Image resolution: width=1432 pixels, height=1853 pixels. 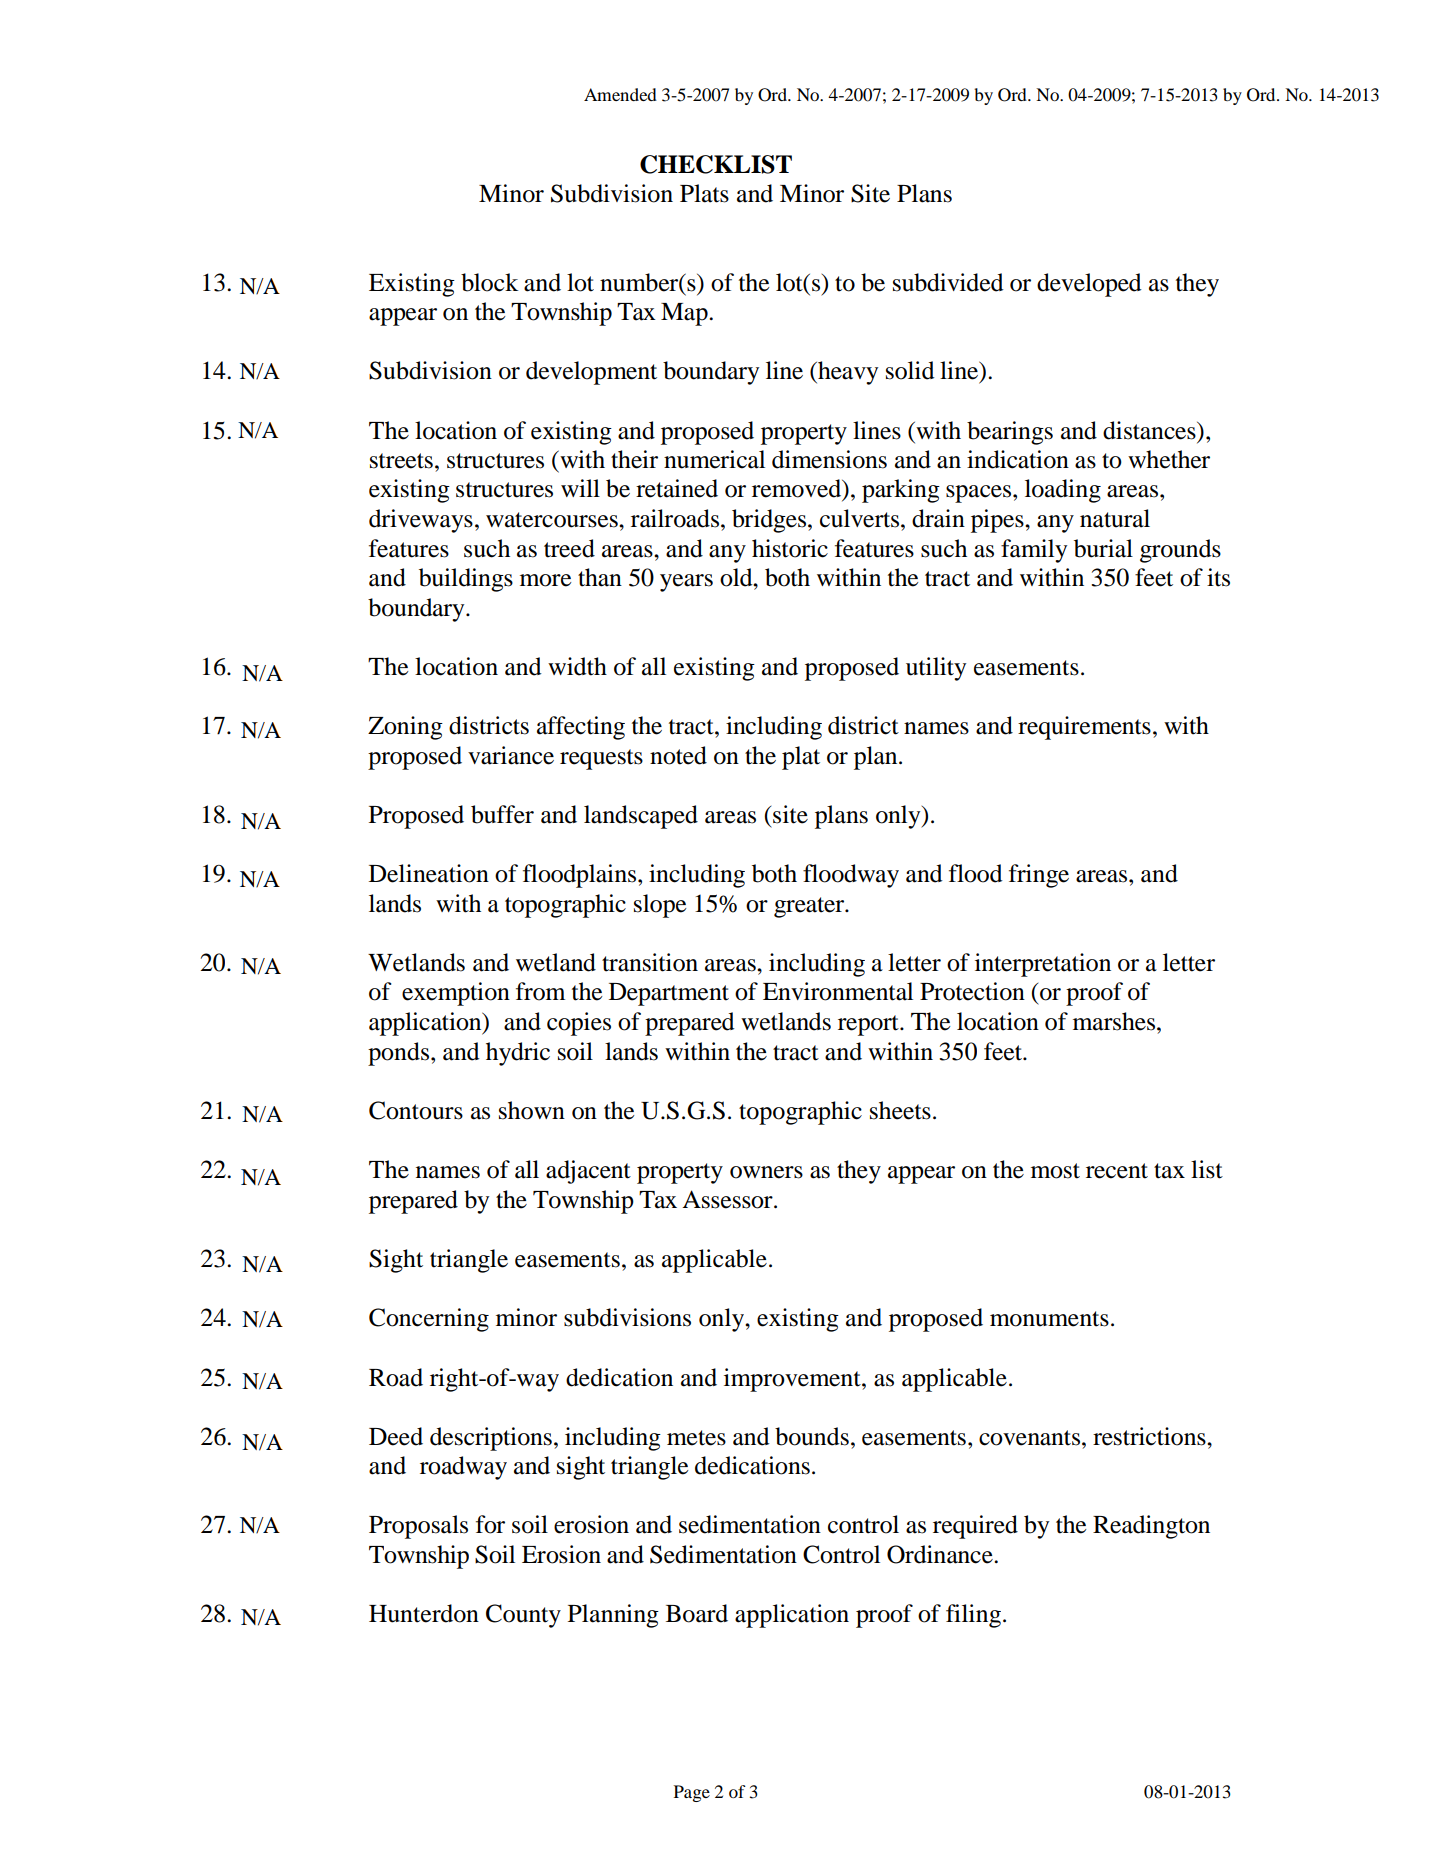 What do you see at coordinates (1089, 285) in the screenshot?
I see `developed` at bounding box center [1089, 285].
